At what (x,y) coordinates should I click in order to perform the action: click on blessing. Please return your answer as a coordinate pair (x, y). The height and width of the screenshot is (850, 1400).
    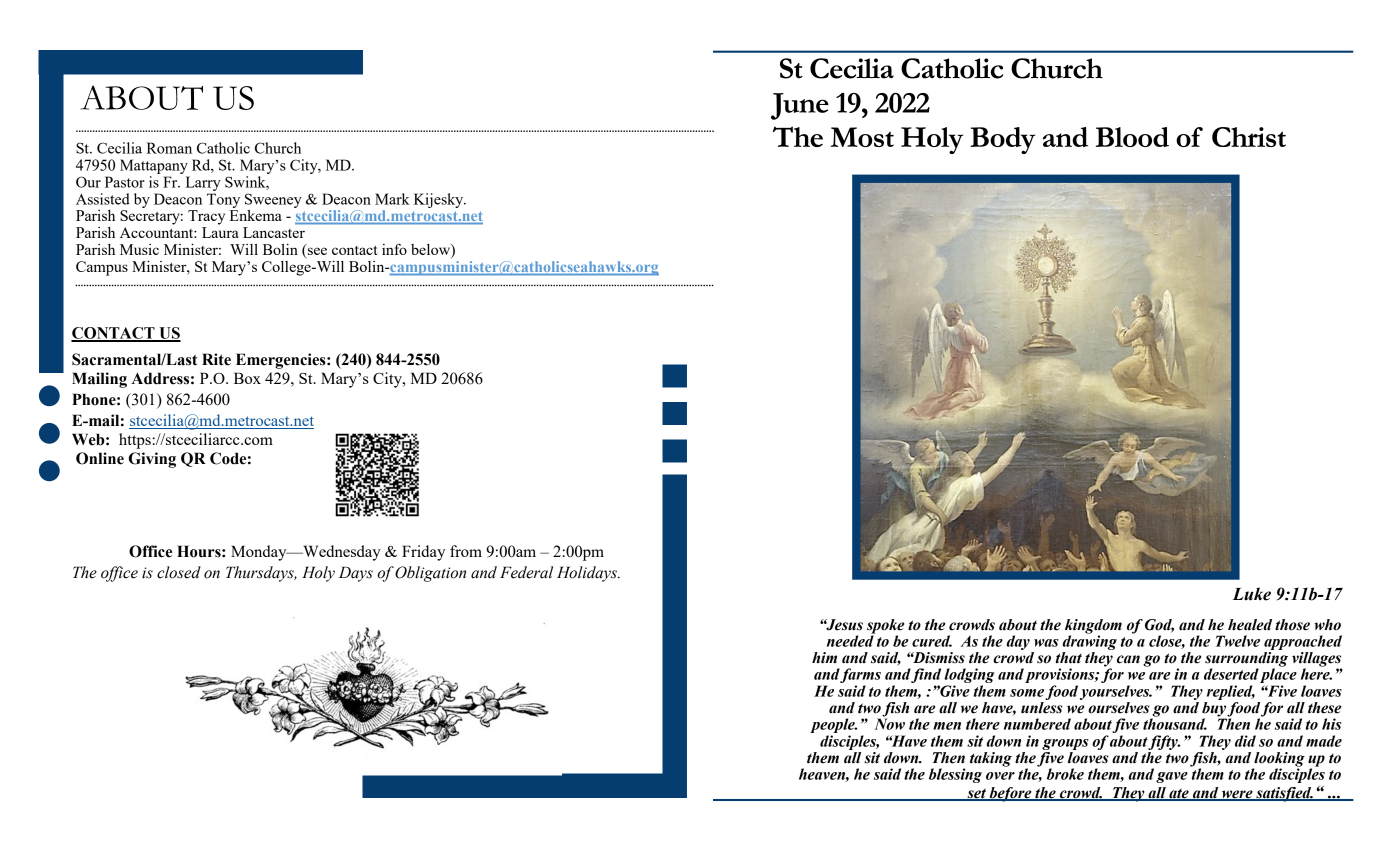
    Looking at the image, I should click on (955, 775).
